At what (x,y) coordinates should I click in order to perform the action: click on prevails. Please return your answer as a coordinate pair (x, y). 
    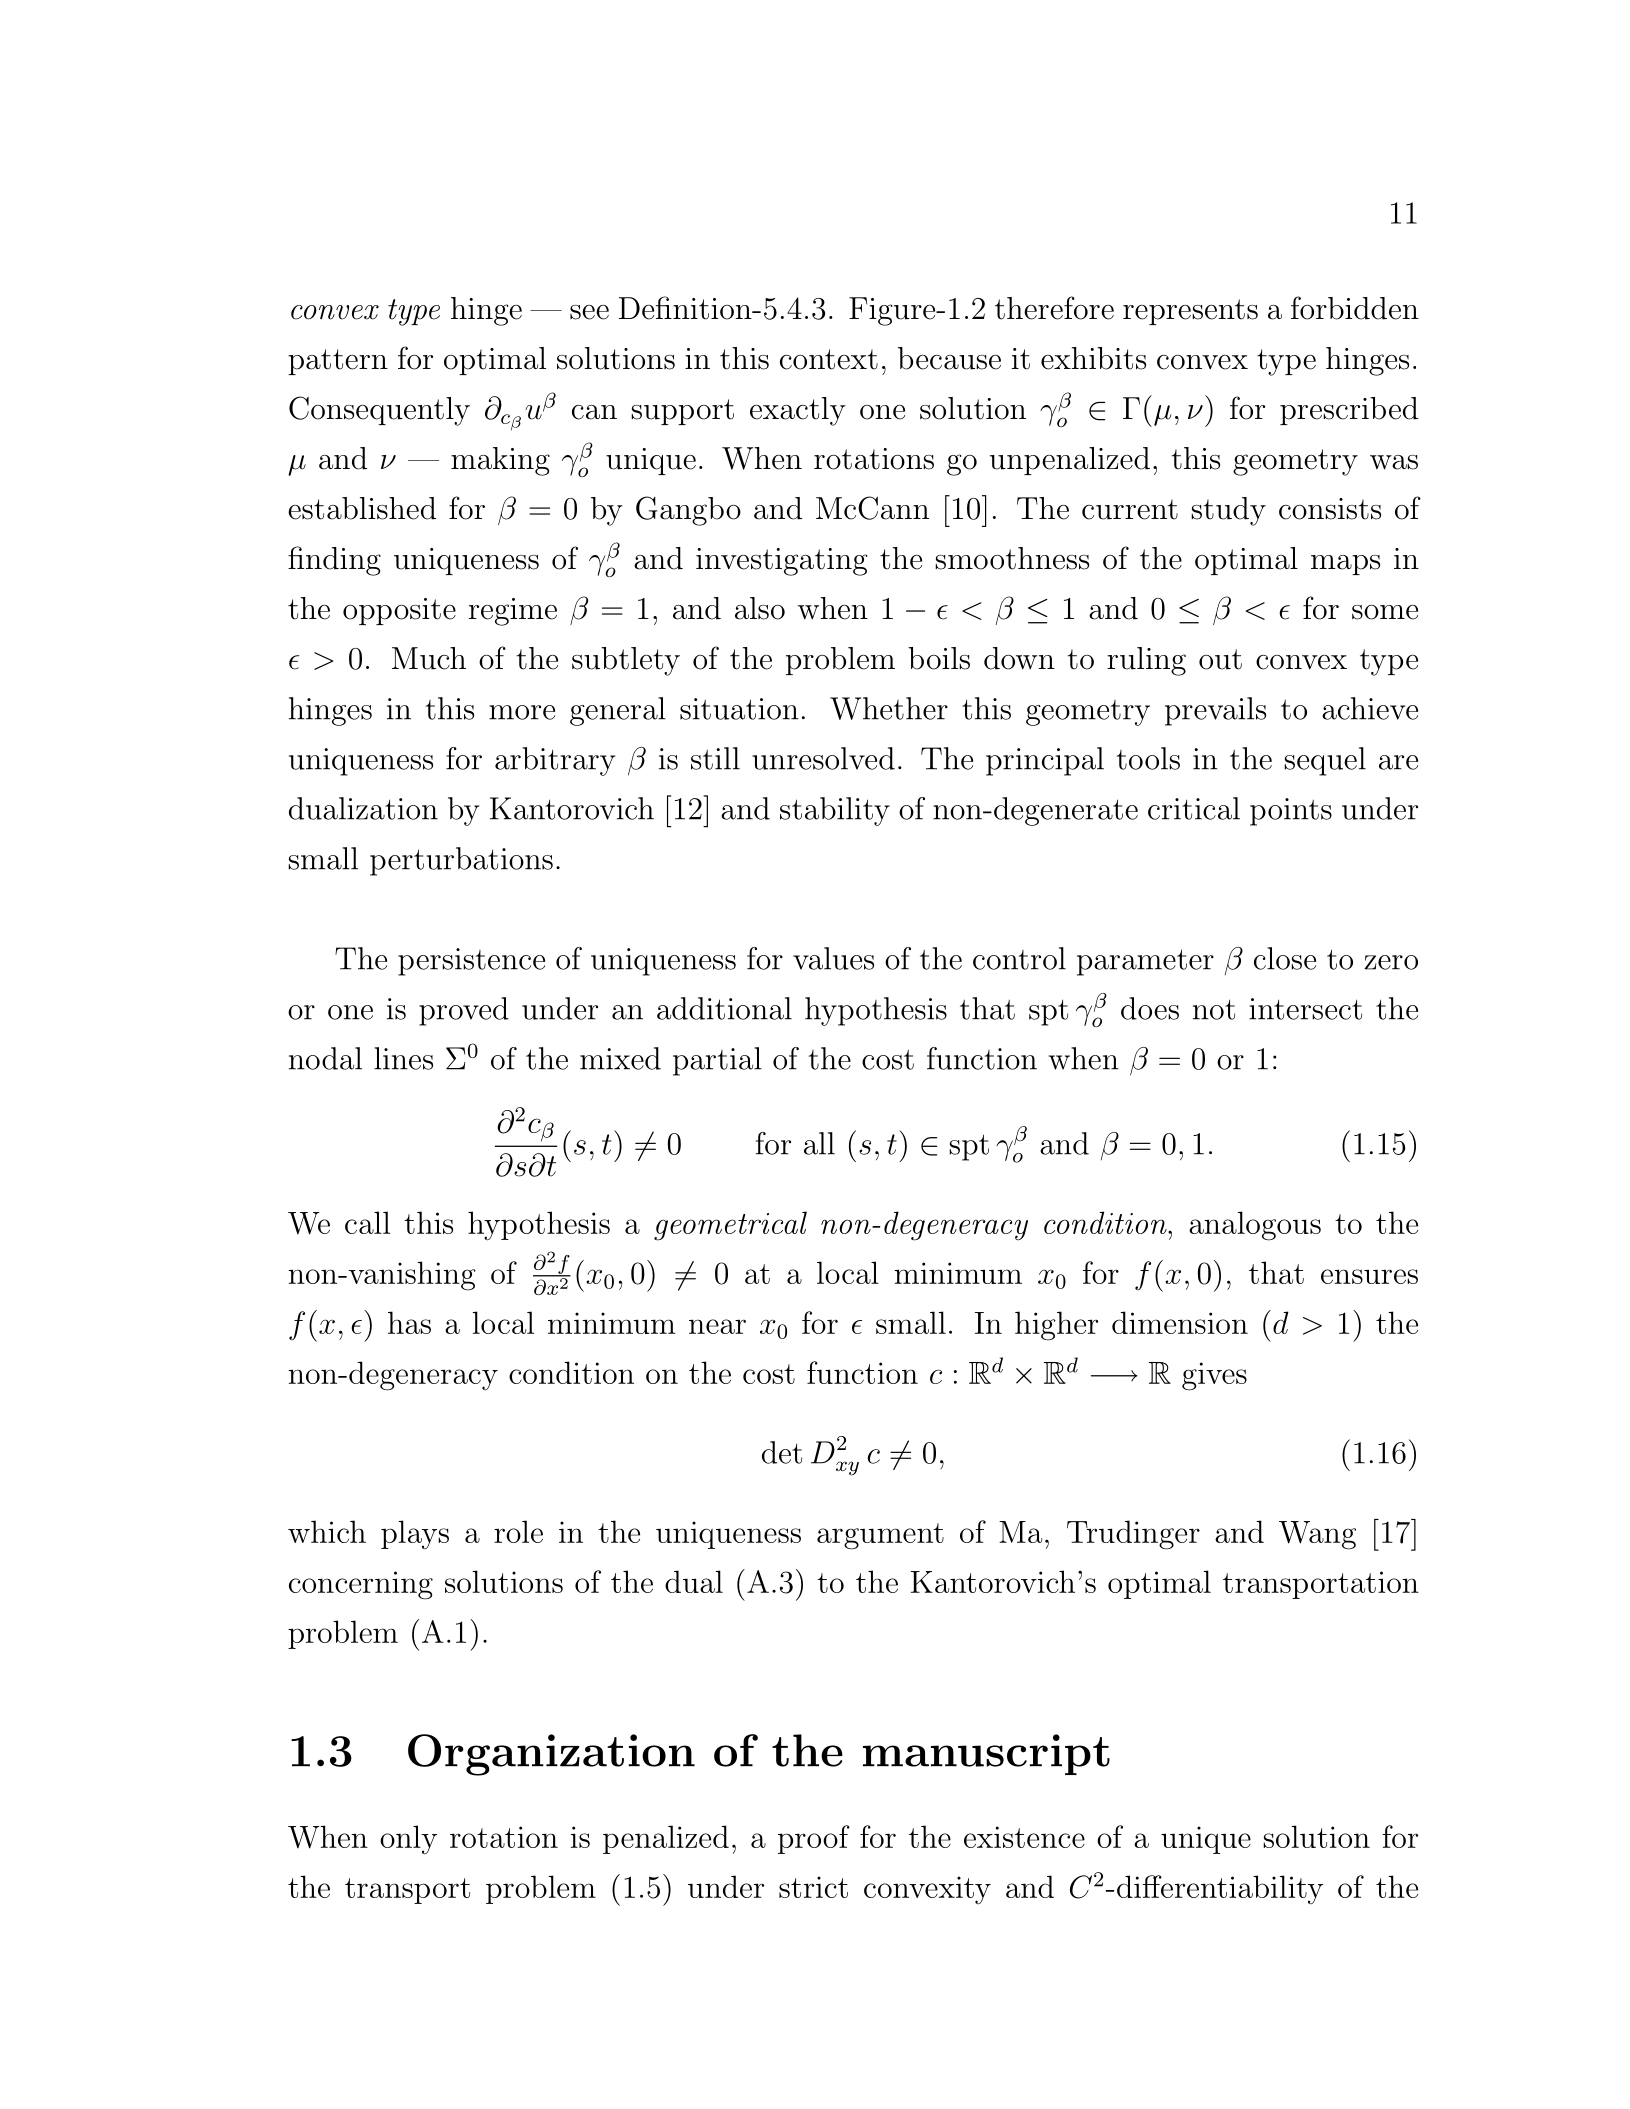
    Looking at the image, I should click on (1215, 711).
